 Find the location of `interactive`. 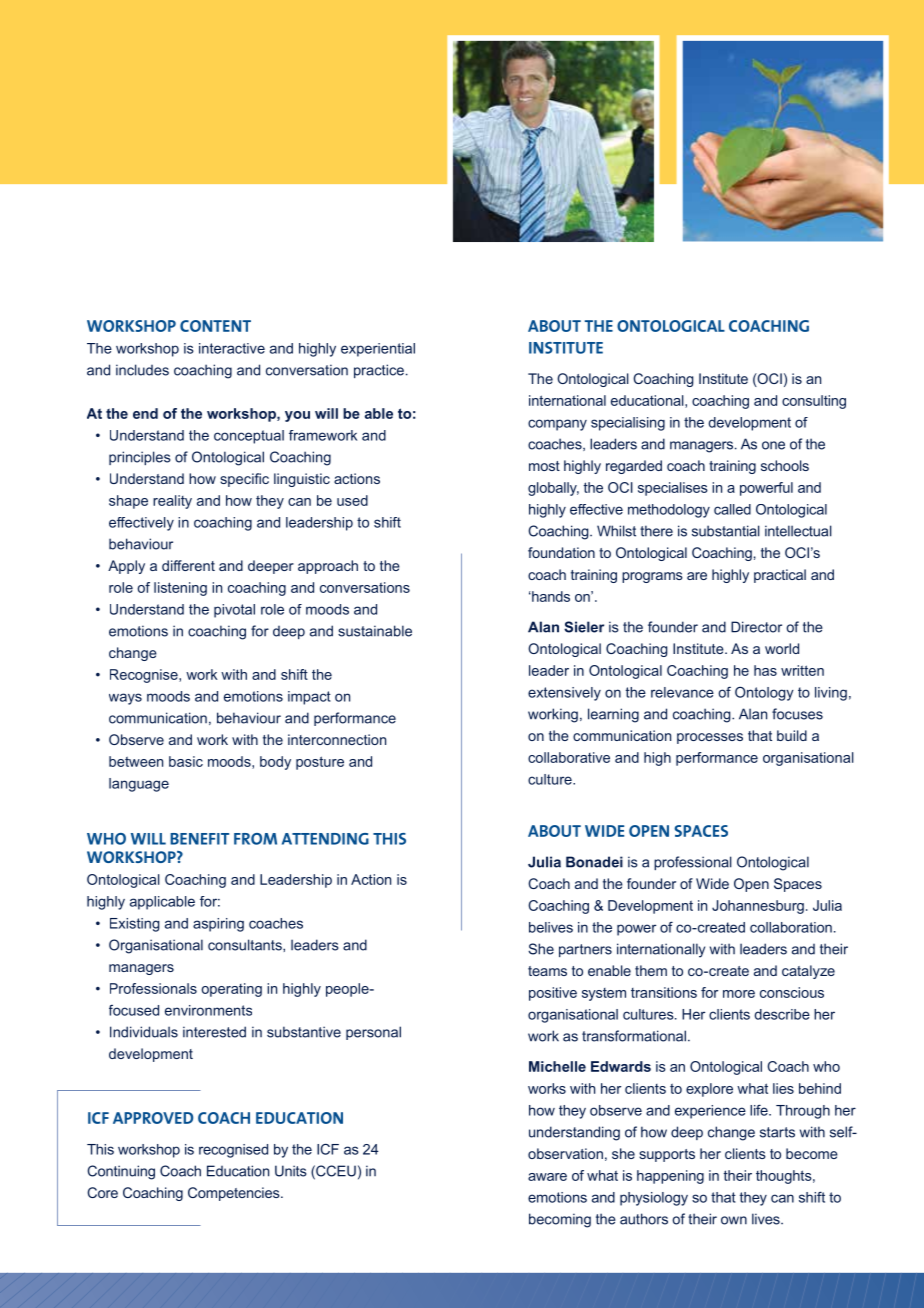

interactive is located at coordinates (232, 348).
